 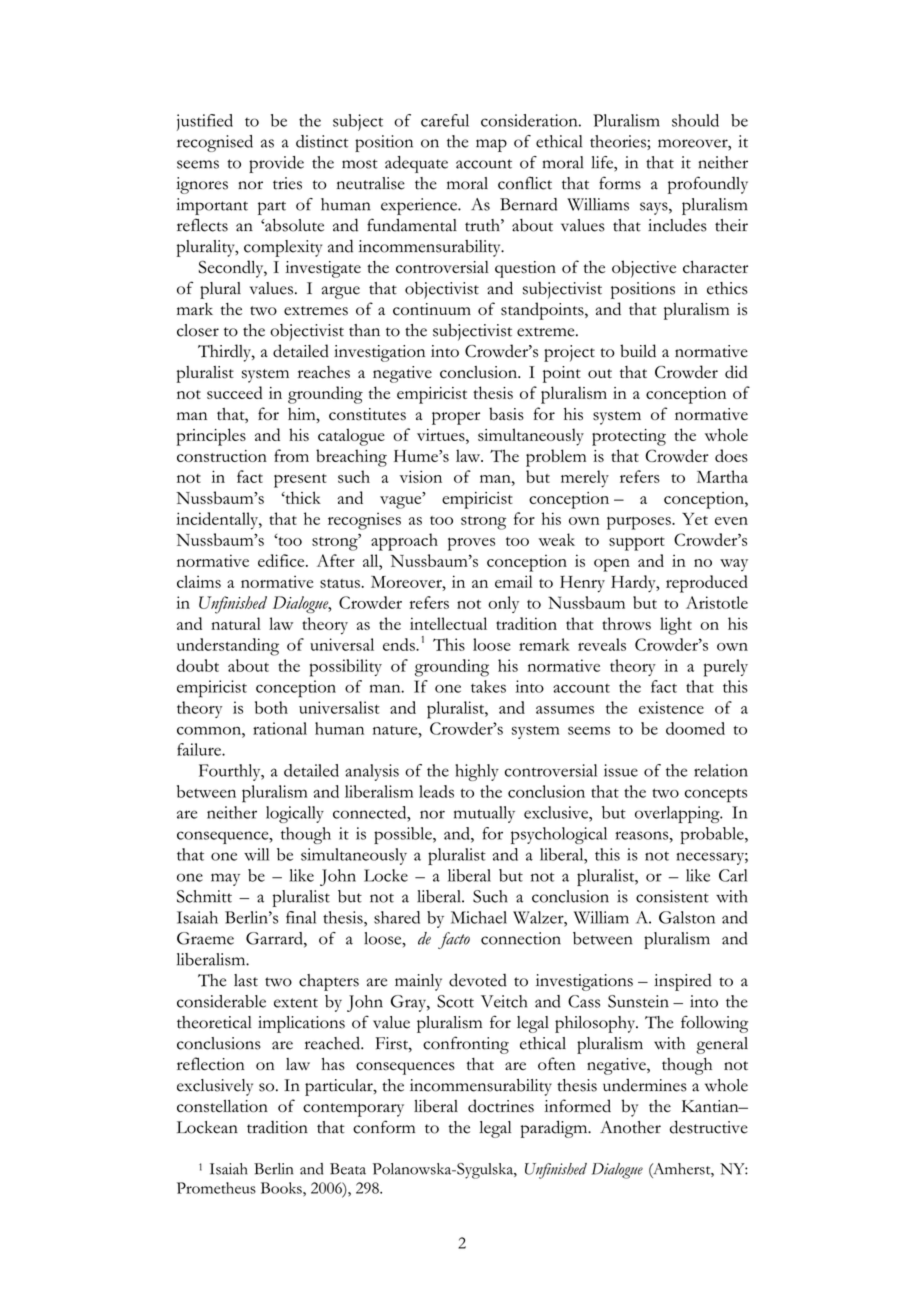 What do you see at coordinates (709, 1127) in the document?
I see `destructive` at bounding box center [709, 1127].
